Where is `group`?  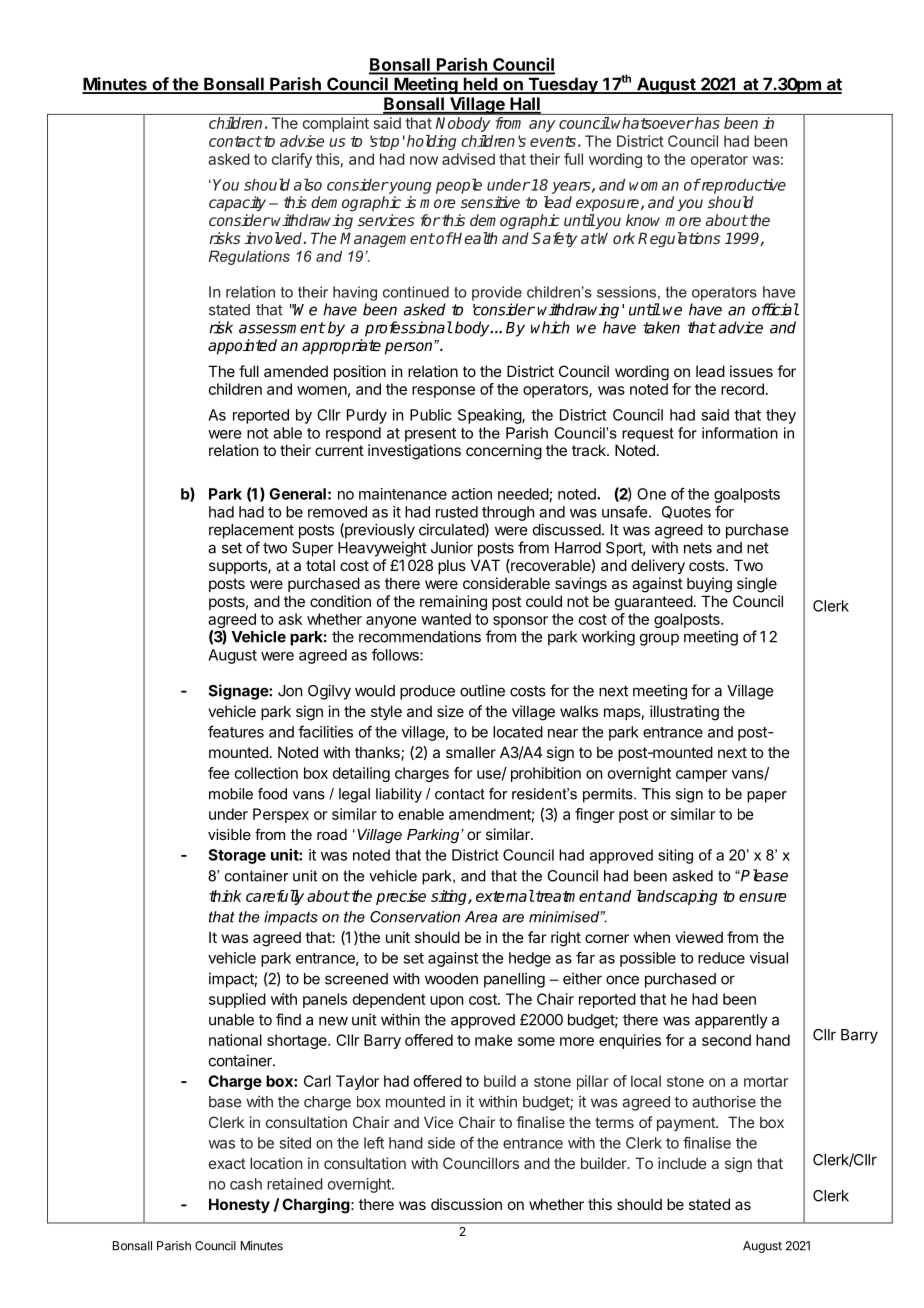
group is located at coordinates (659, 639).
